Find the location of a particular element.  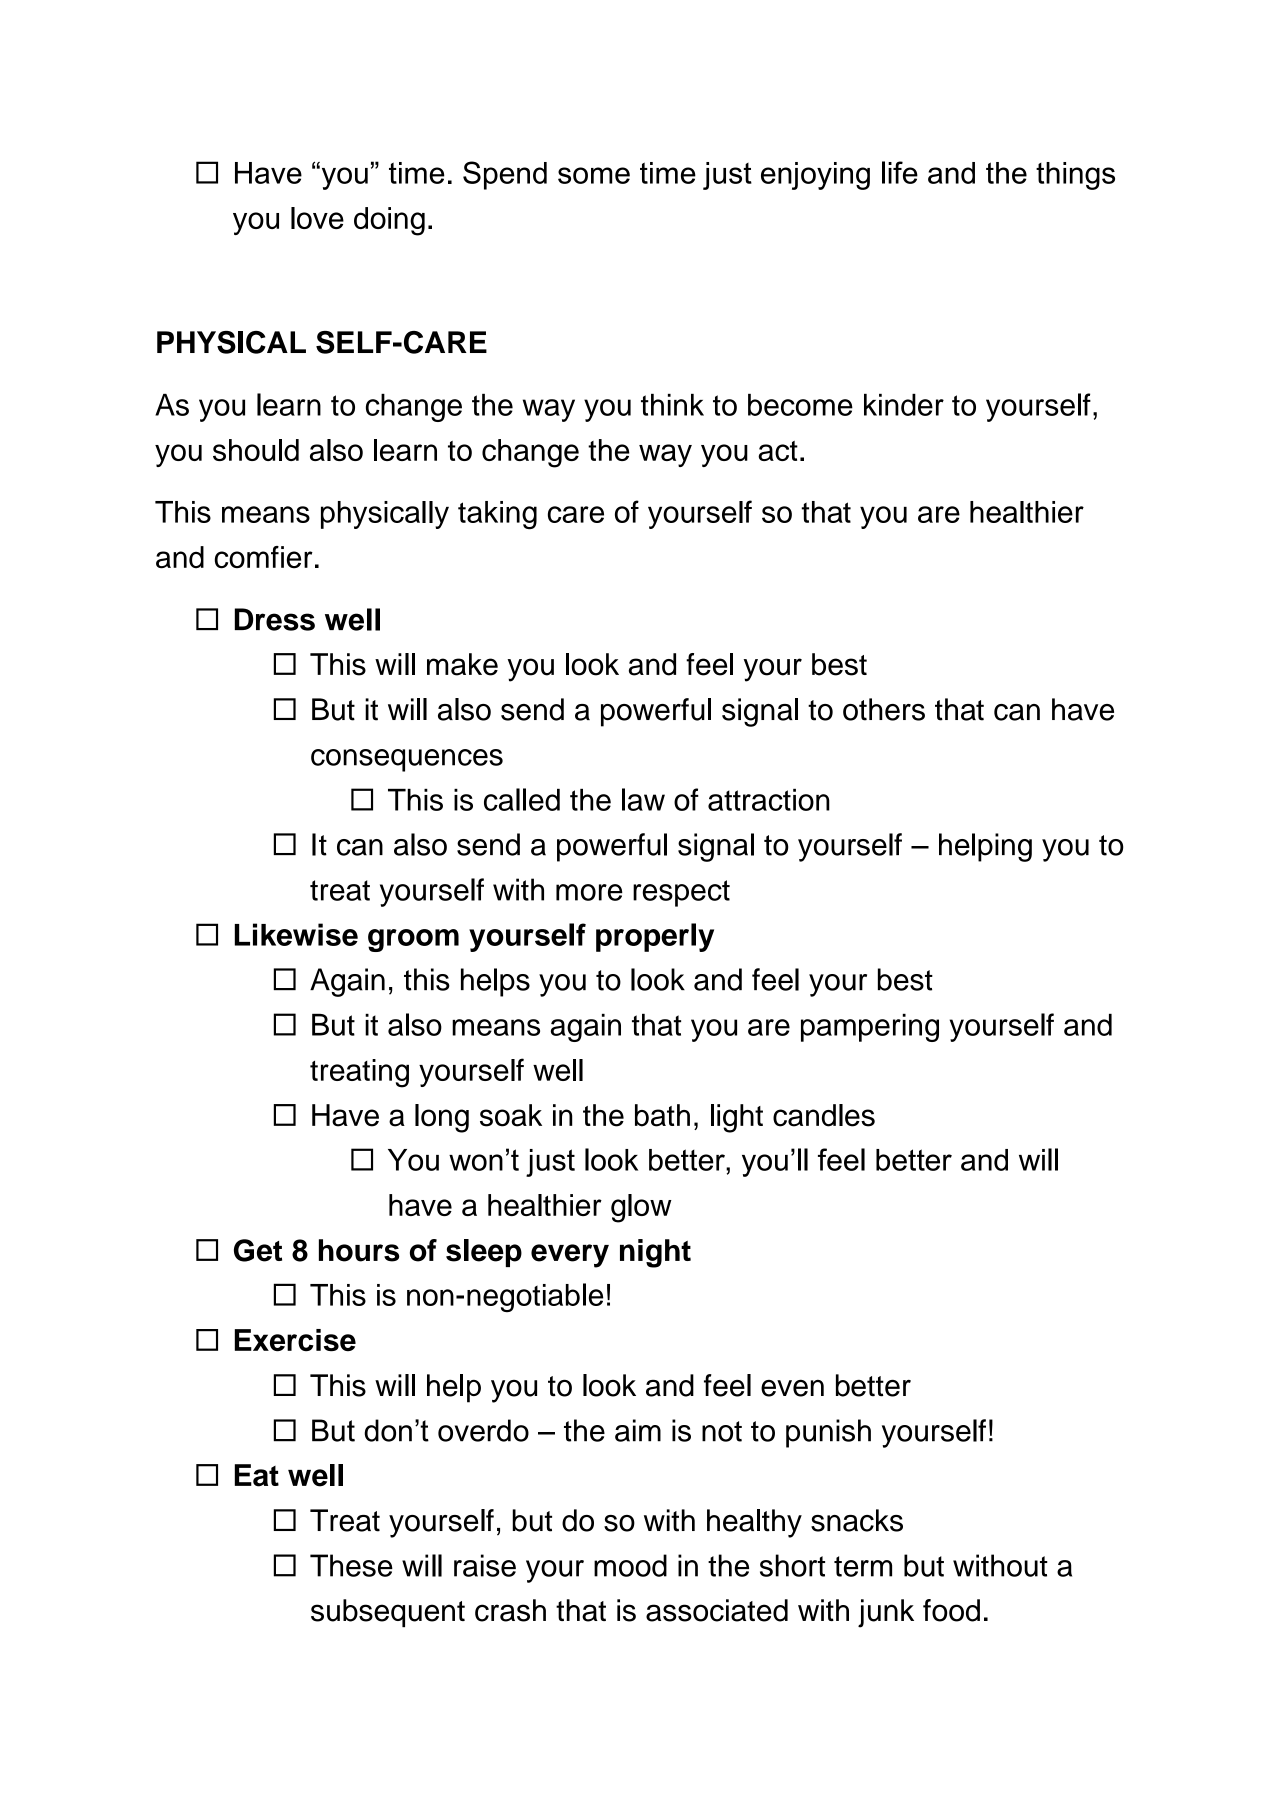

hours is located at coordinates (359, 1250).
